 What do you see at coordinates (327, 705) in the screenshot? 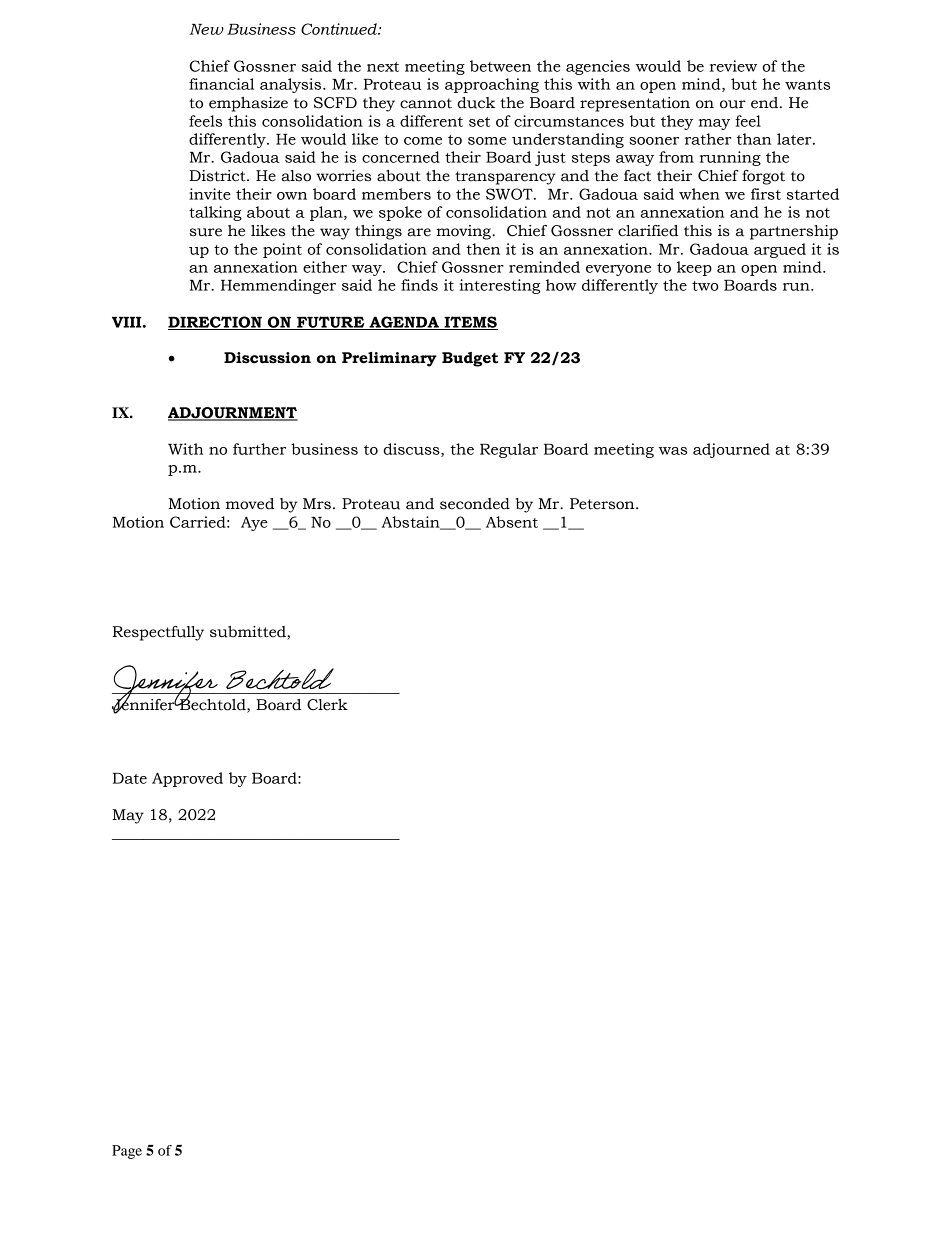
I see `Clerk` at bounding box center [327, 705].
